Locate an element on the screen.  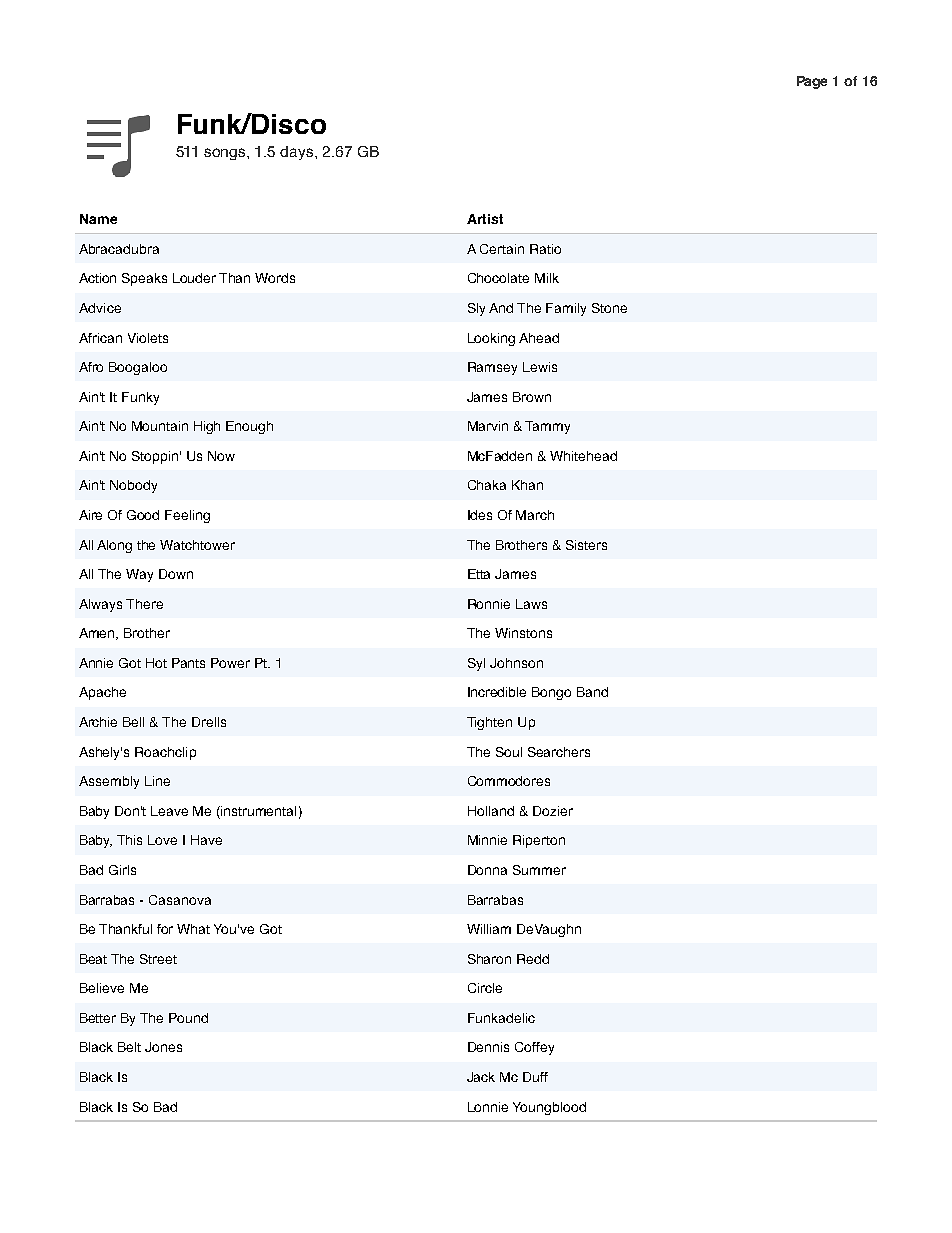
Soul is located at coordinates (509, 752).
